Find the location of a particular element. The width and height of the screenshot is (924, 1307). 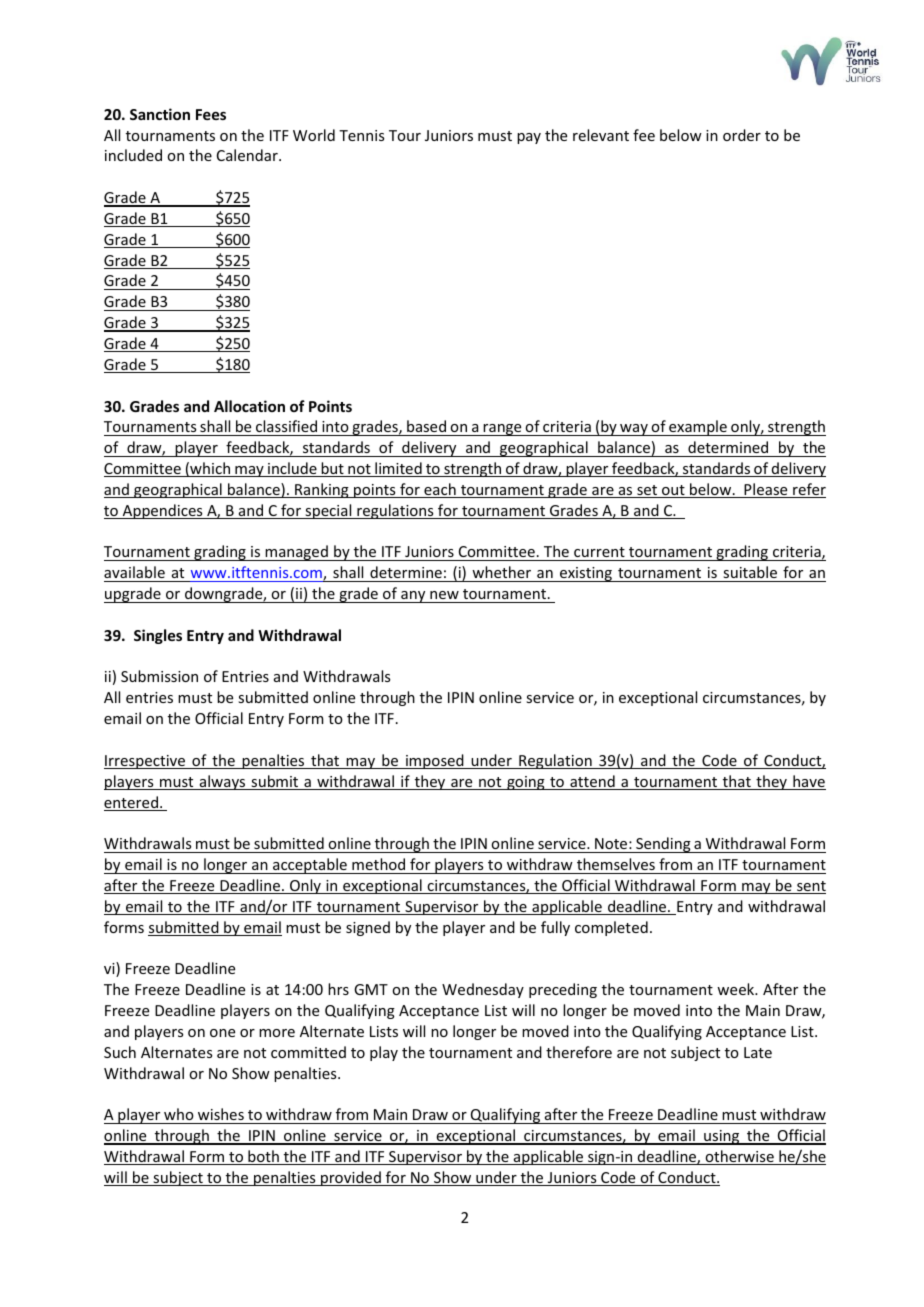

using is located at coordinates (722, 1137).
